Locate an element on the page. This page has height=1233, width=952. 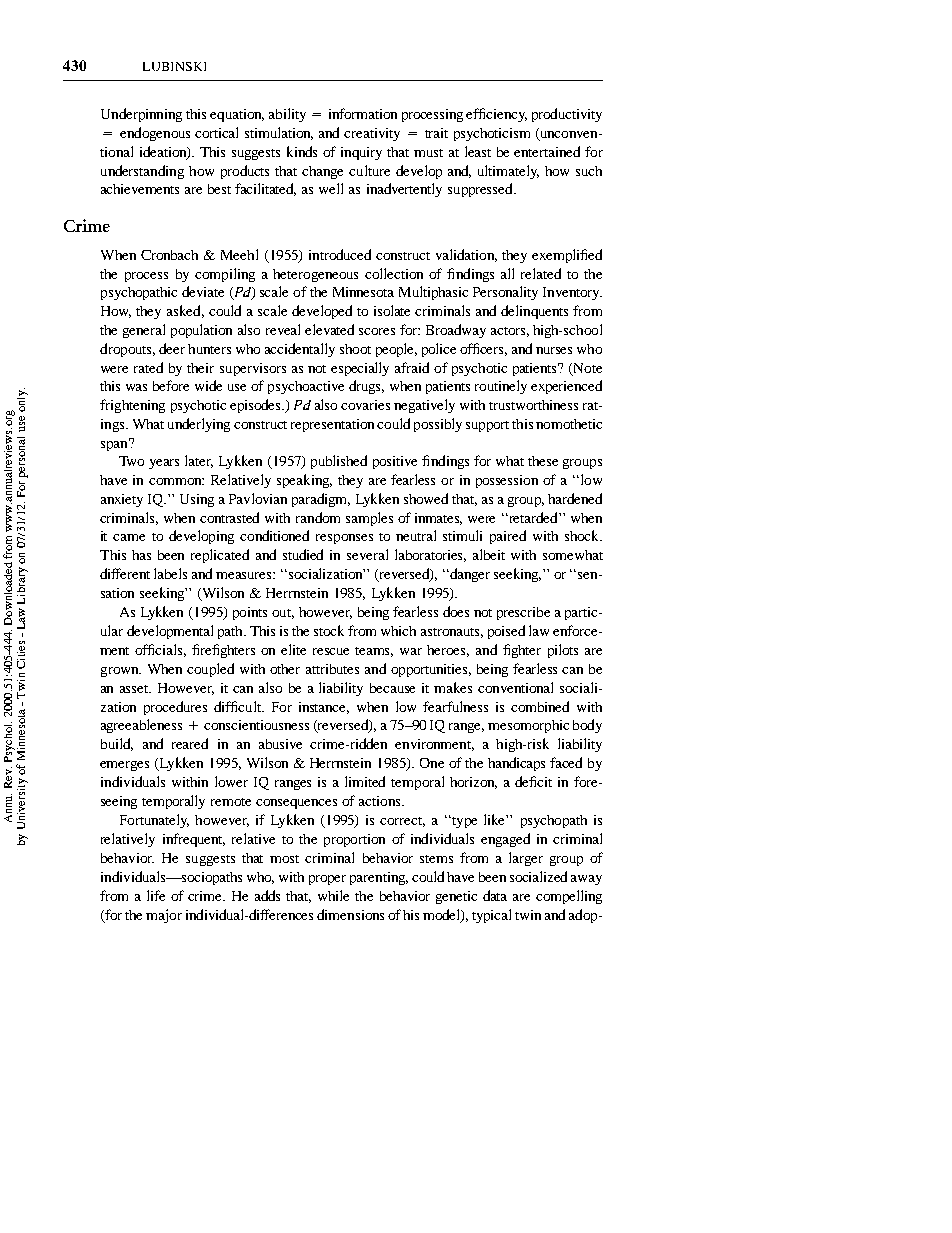
prescribe is located at coordinates (523, 613).
